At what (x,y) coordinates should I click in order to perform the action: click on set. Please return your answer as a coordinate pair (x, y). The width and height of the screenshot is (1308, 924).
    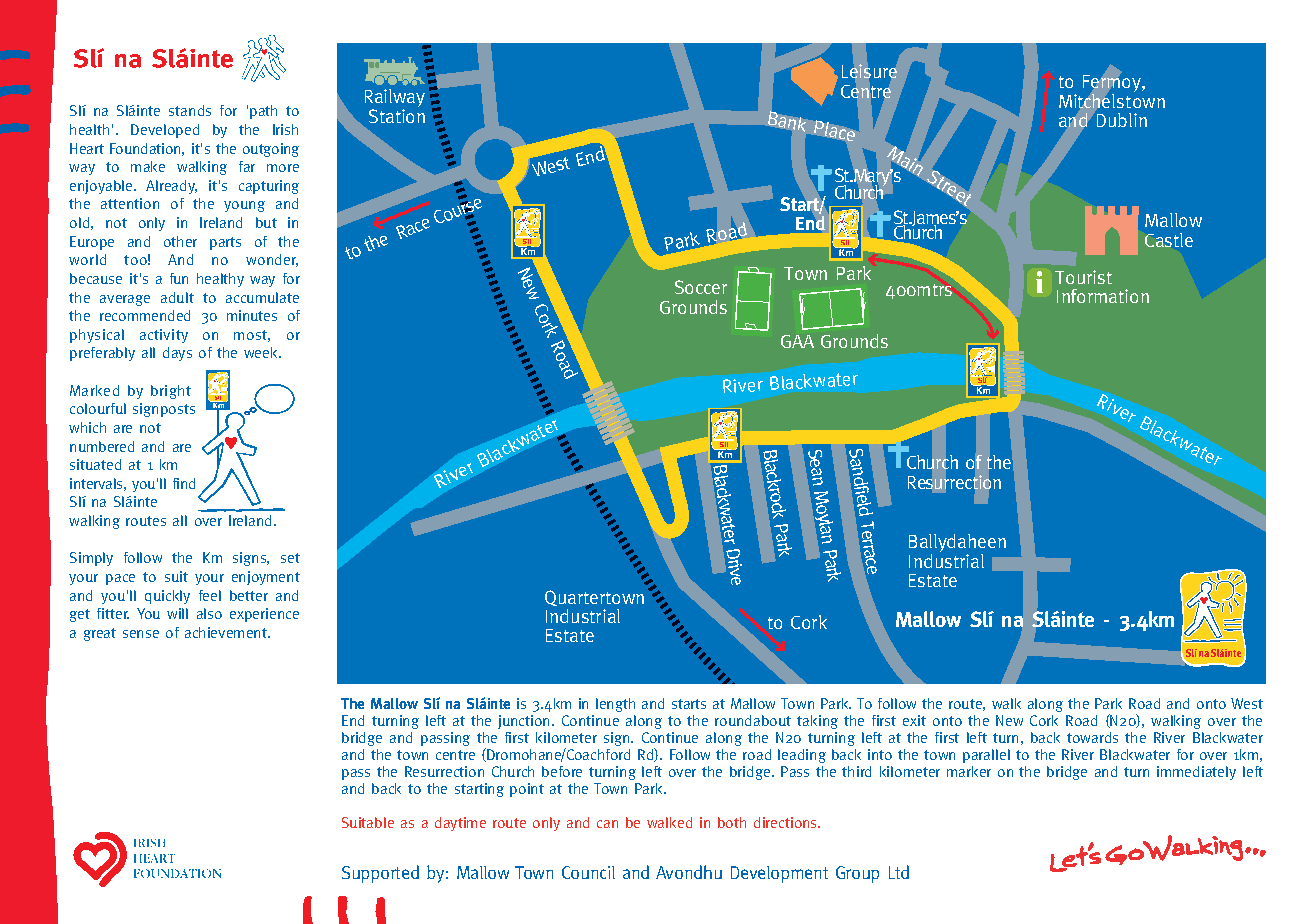
    Looking at the image, I should click on (290, 558).
